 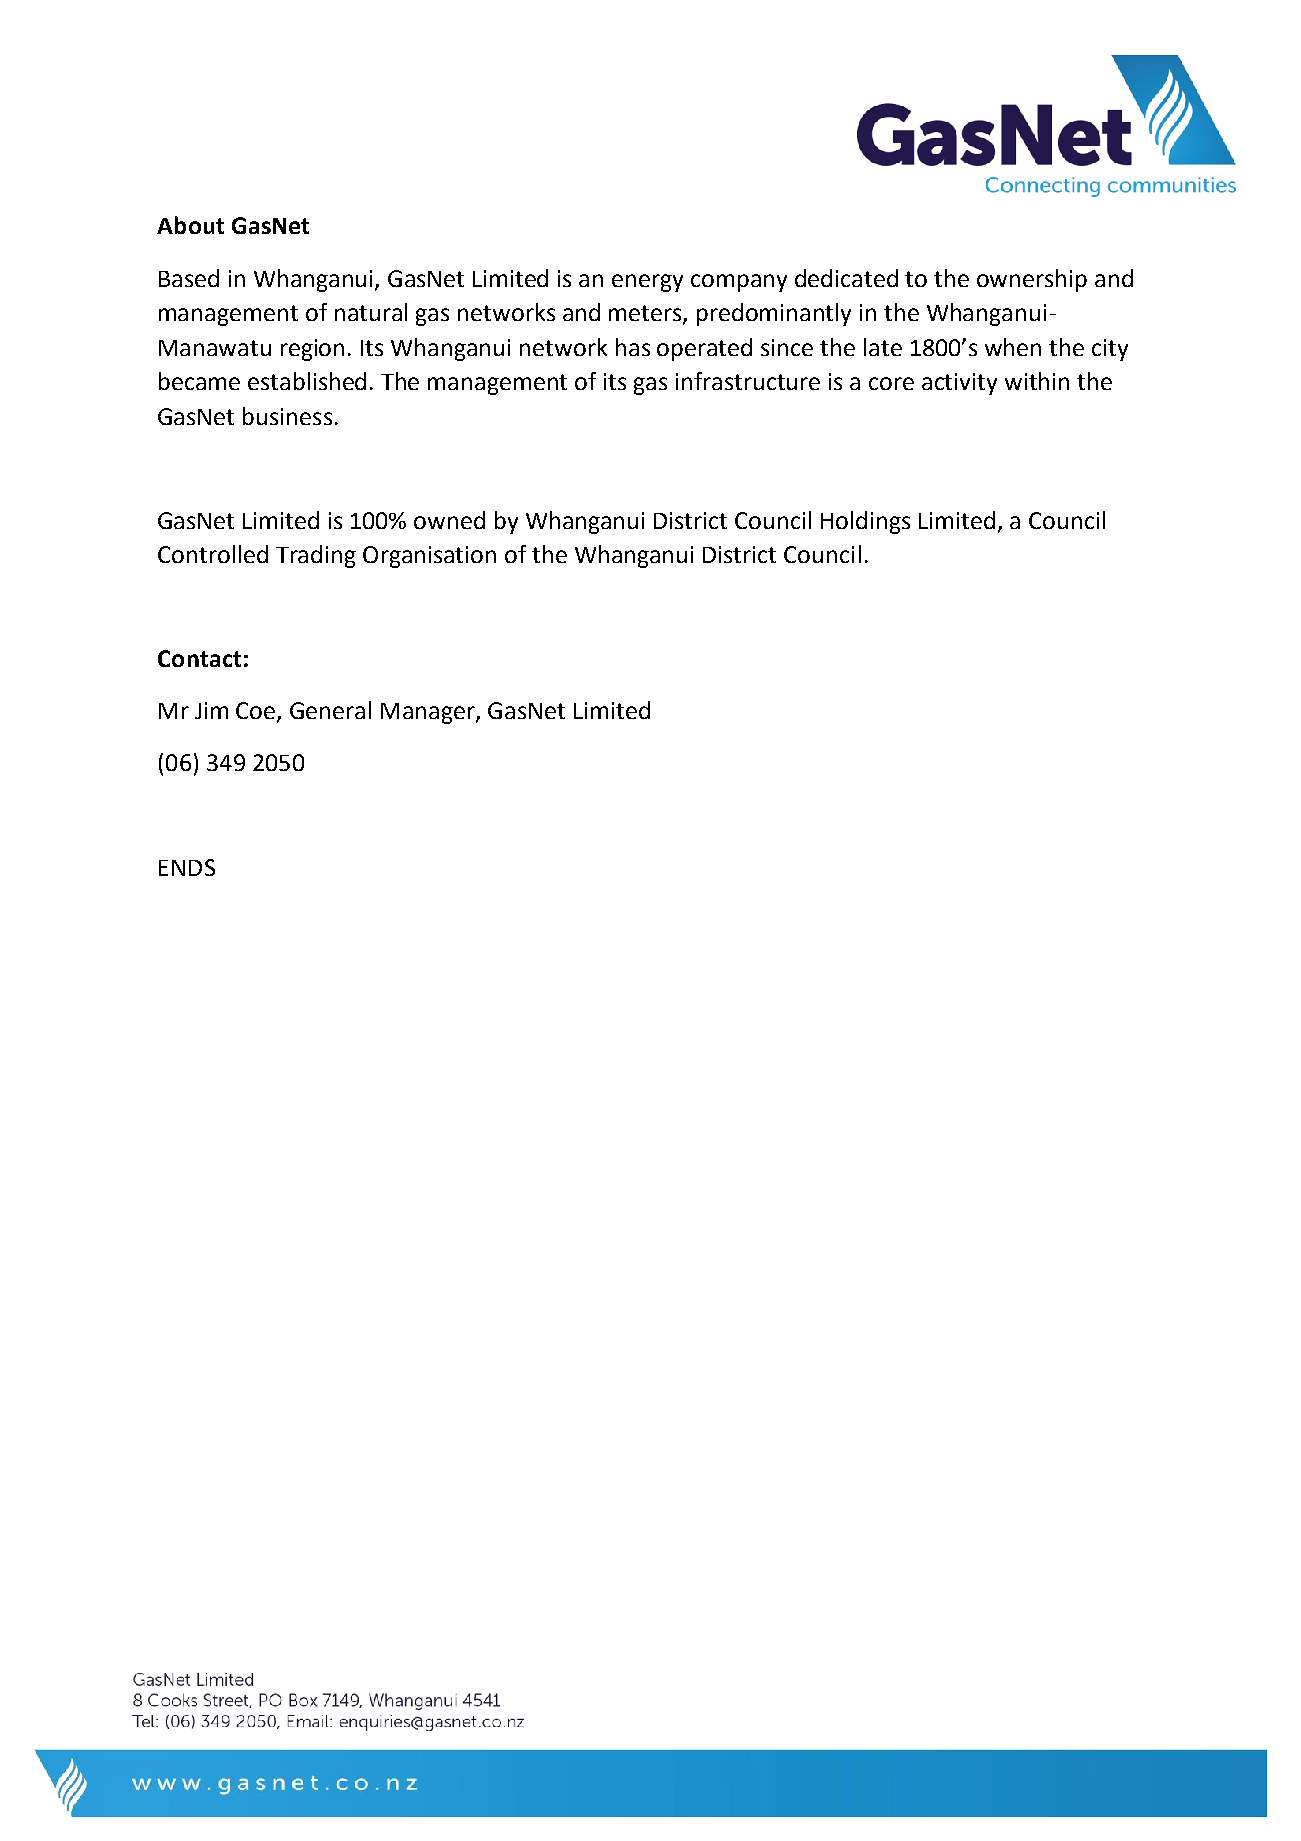 I want to click on Holdings, so click(x=865, y=522).
